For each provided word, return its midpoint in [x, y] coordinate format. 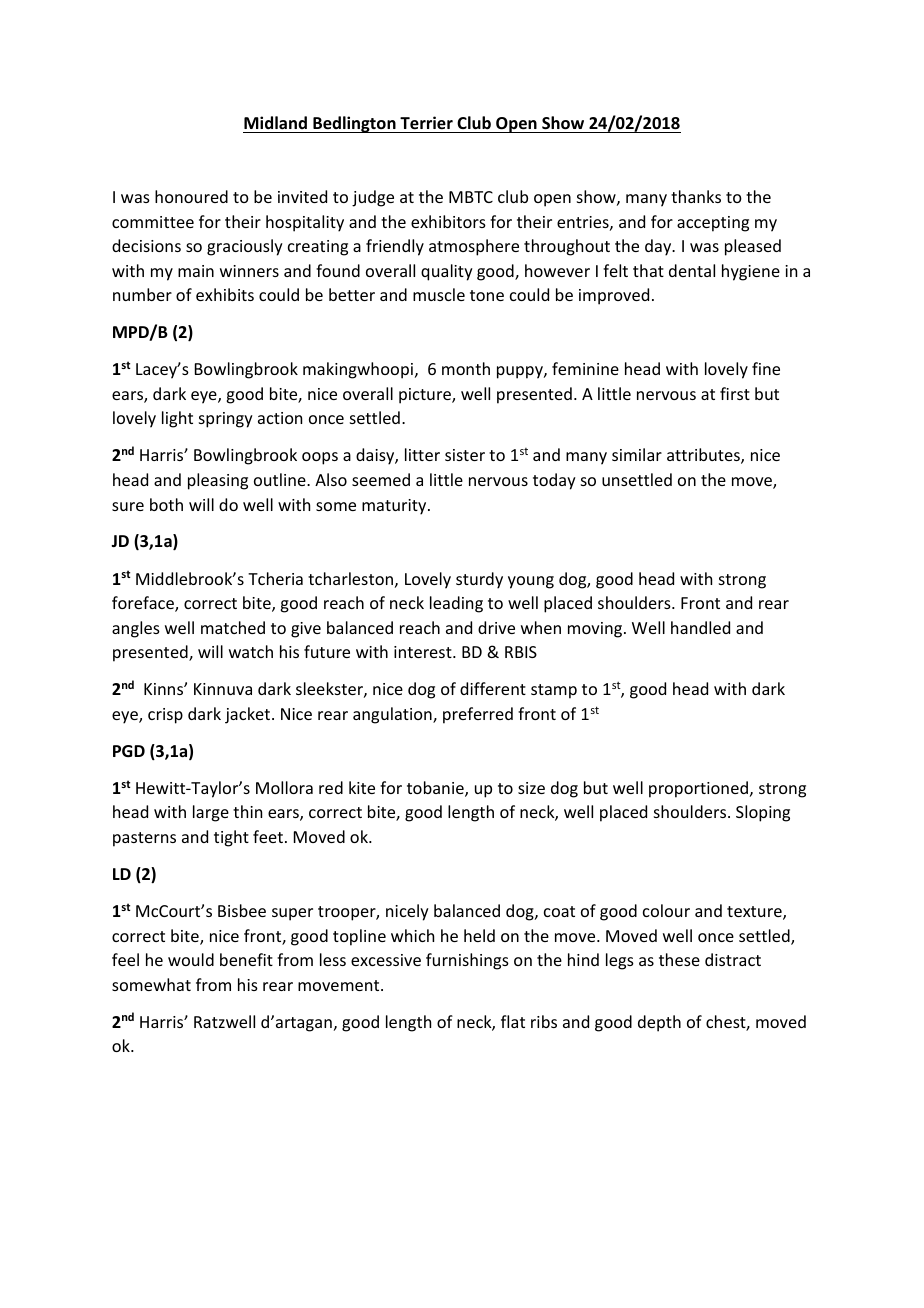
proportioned [698, 789]
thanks [696, 196]
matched [233, 627]
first [735, 393]
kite [362, 787]
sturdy [479, 580]
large [211, 813]
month [466, 368]
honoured [191, 196]
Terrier [426, 123]
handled [700, 627]
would [191, 959]
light [177, 419]
